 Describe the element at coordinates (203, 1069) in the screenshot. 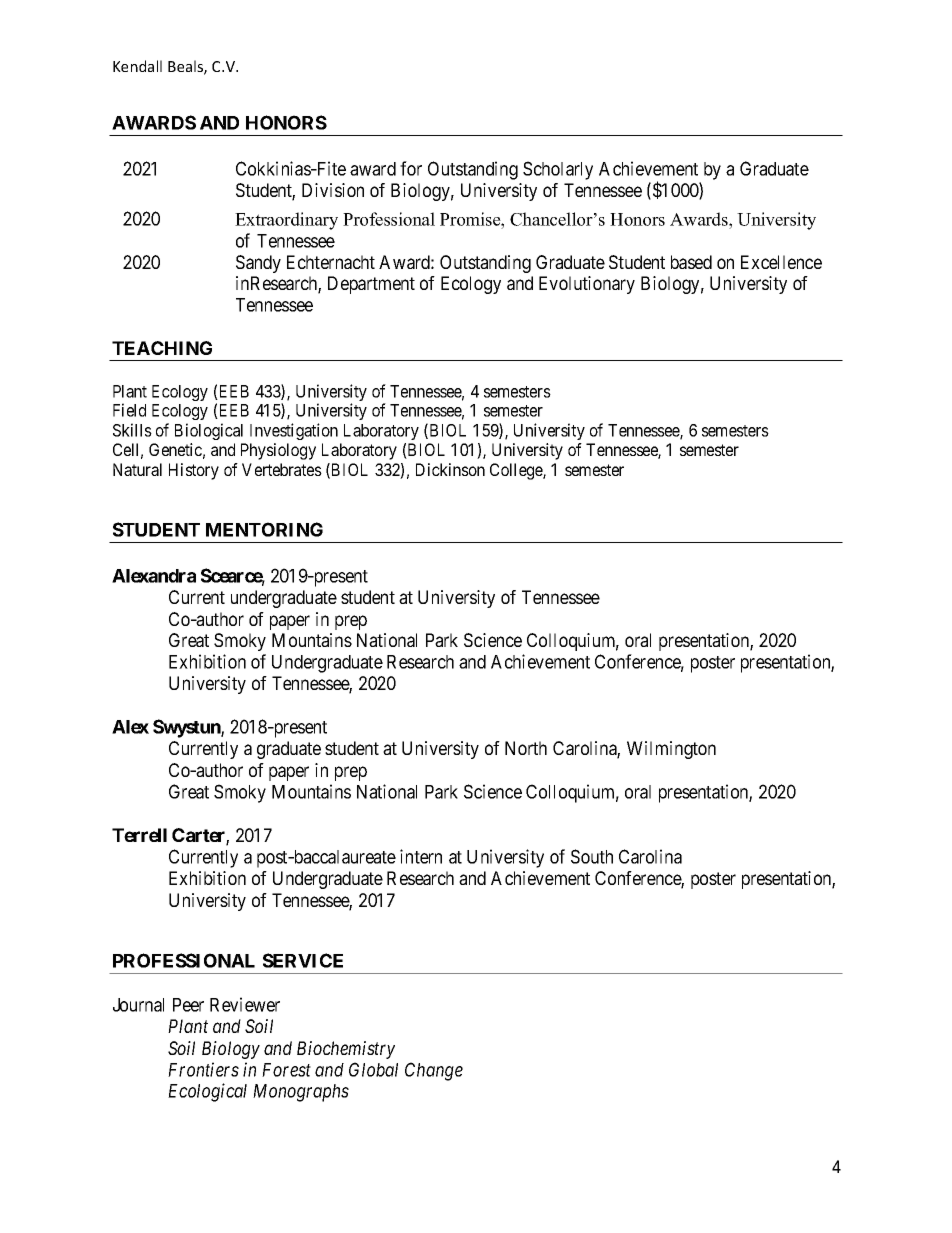

I see `Frontiers` at that location.
